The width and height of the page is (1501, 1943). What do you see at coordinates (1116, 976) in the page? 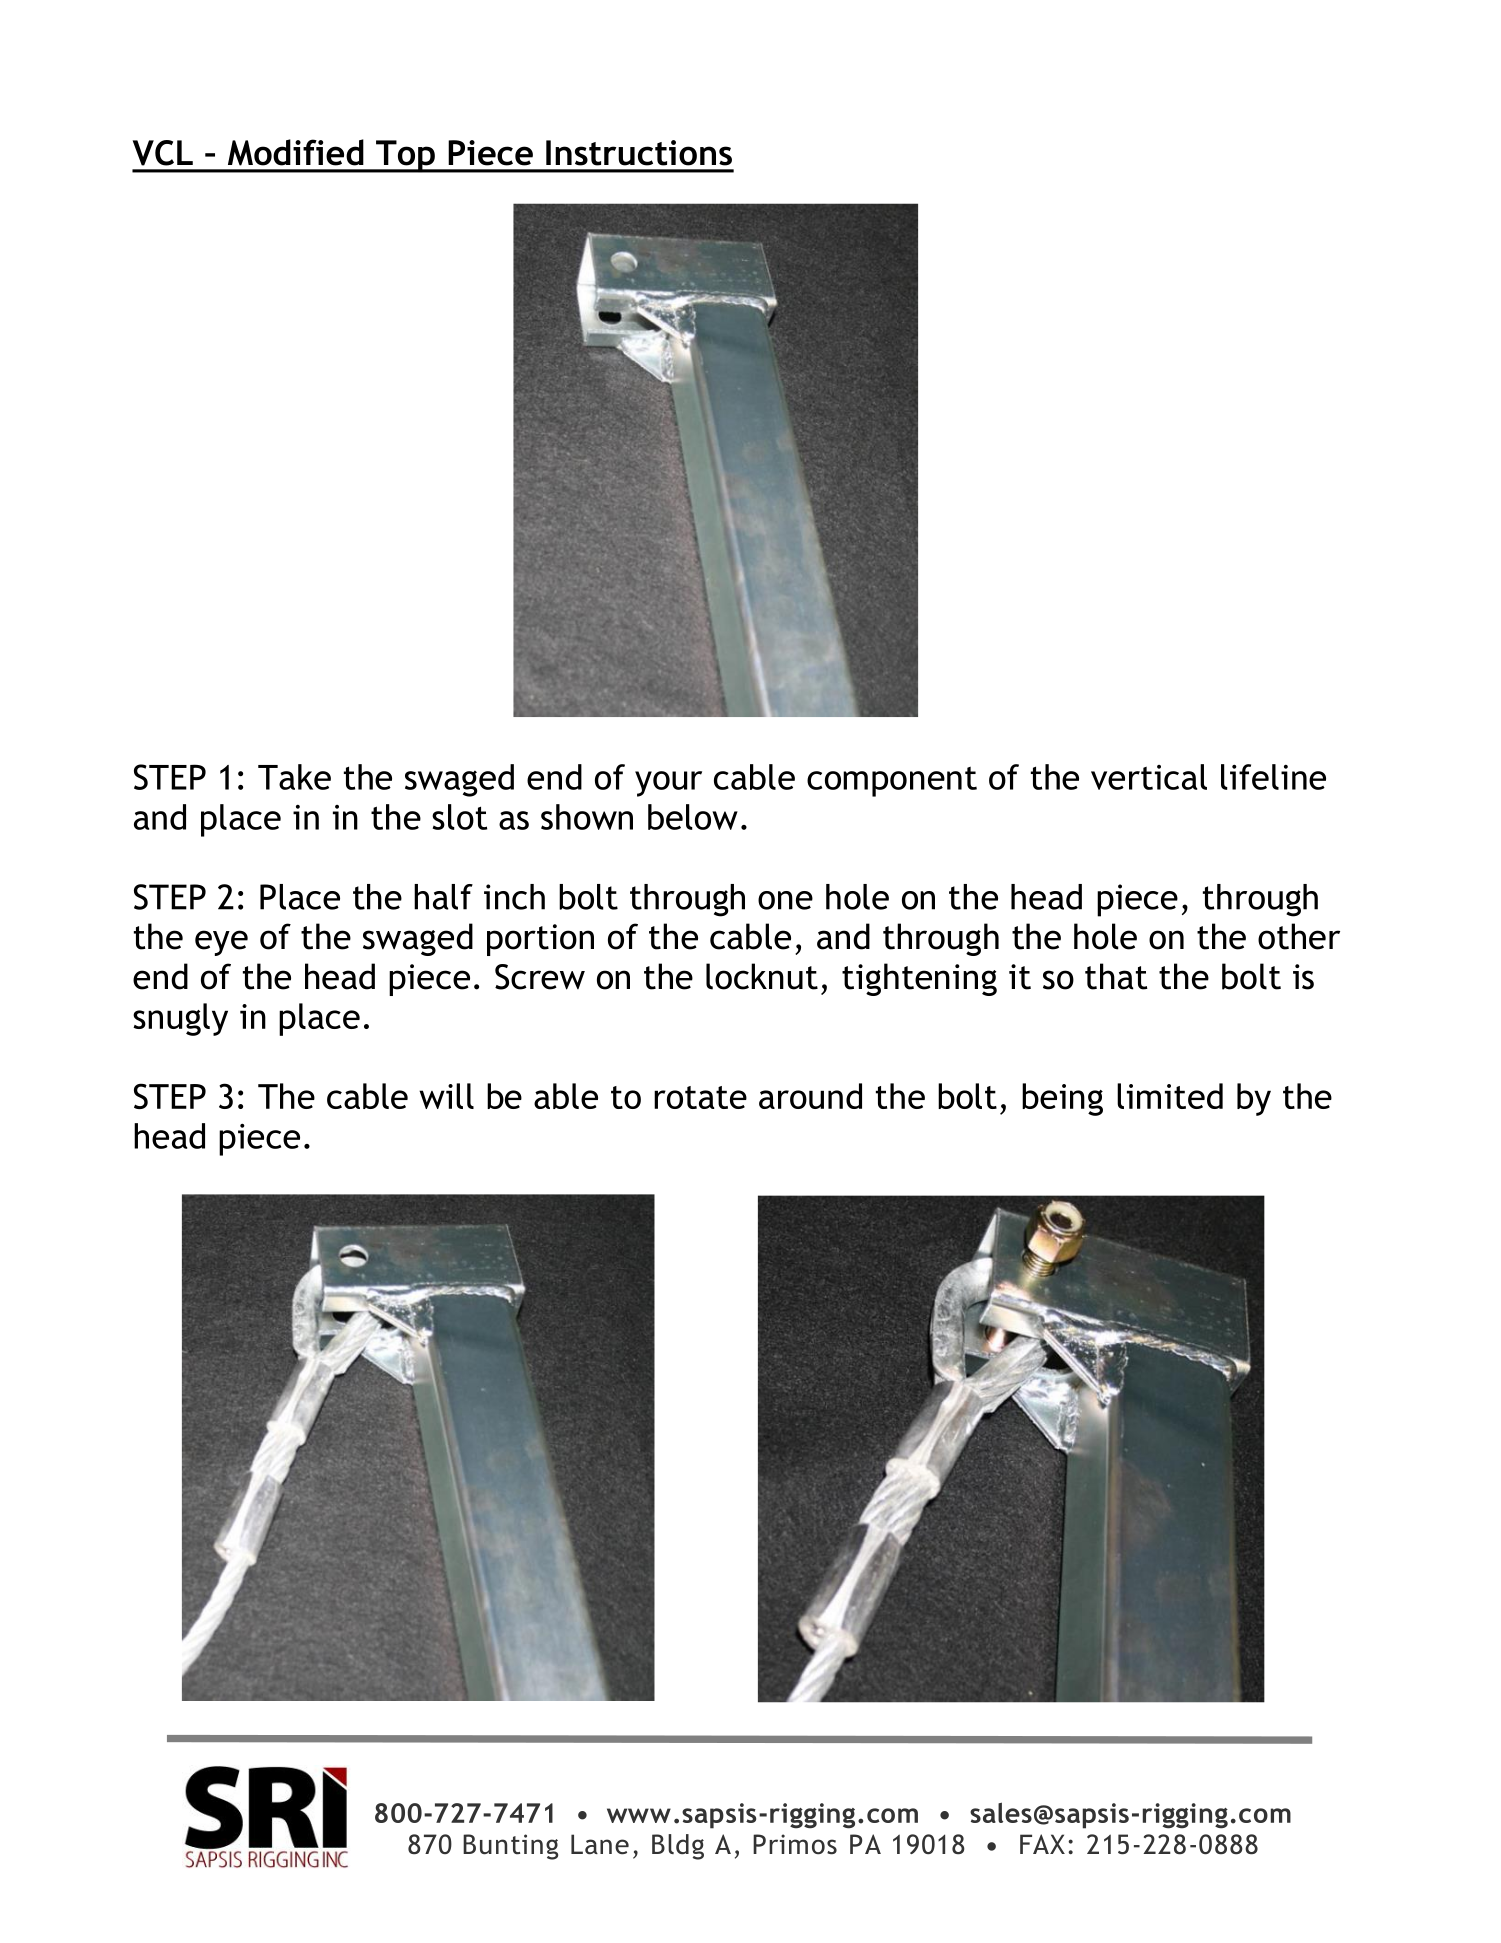
I see `that` at bounding box center [1116, 976].
